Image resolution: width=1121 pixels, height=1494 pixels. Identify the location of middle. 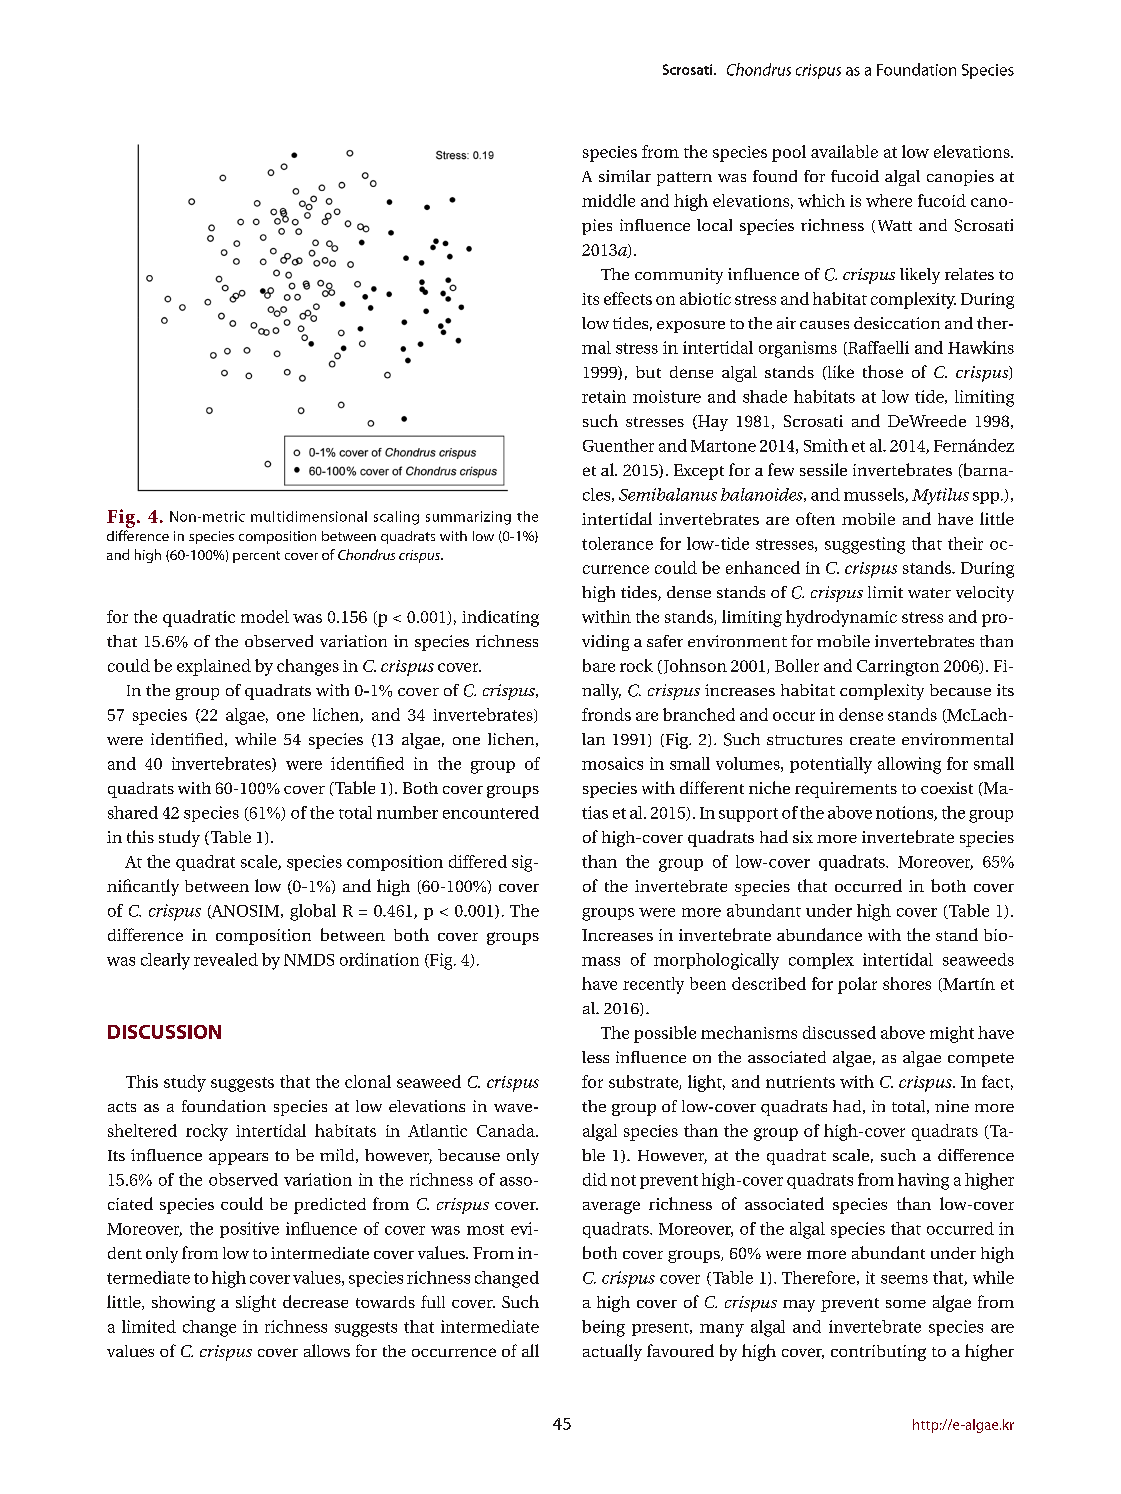
(608, 200).
